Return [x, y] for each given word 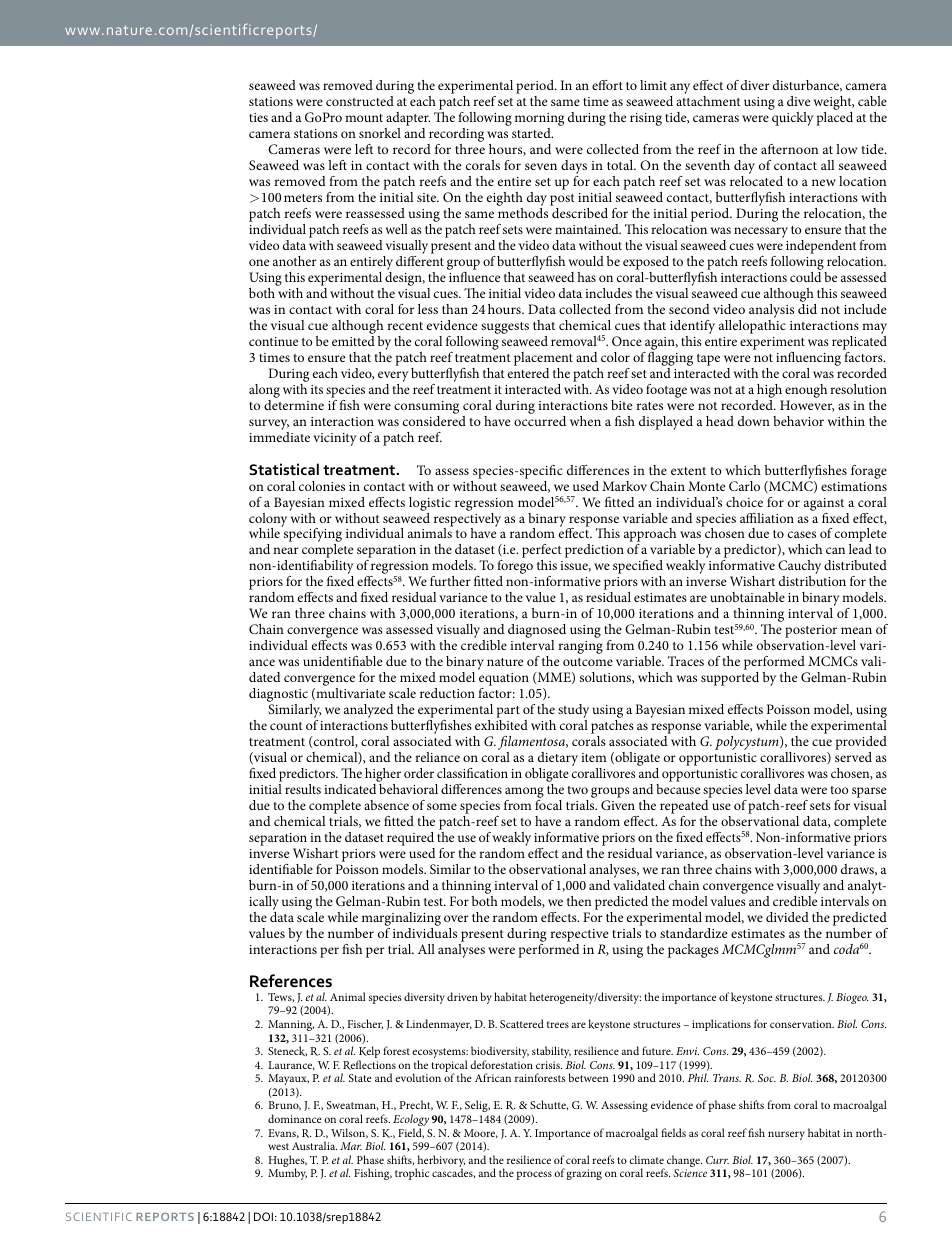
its [317, 389]
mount [364, 118]
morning [539, 119]
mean [856, 630]
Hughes [287, 1162]
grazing [584, 1174]
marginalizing [401, 920]
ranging [580, 647]
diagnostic [278, 696]
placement [543, 359]
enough [806, 391]
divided [787, 917]
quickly [792, 119]
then [579, 901]
